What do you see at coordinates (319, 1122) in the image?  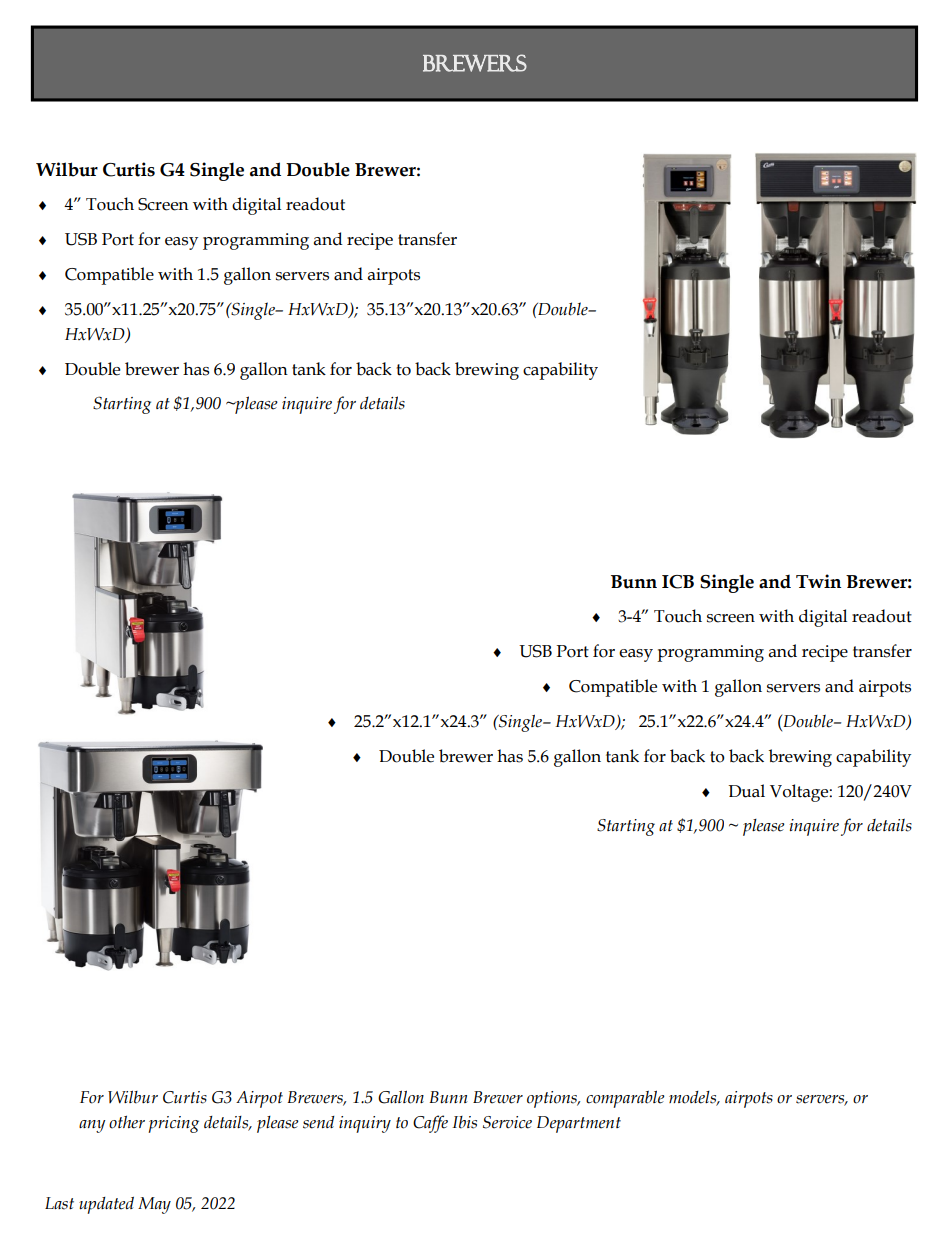 I see `send` at bounding box center [319, 1122].
